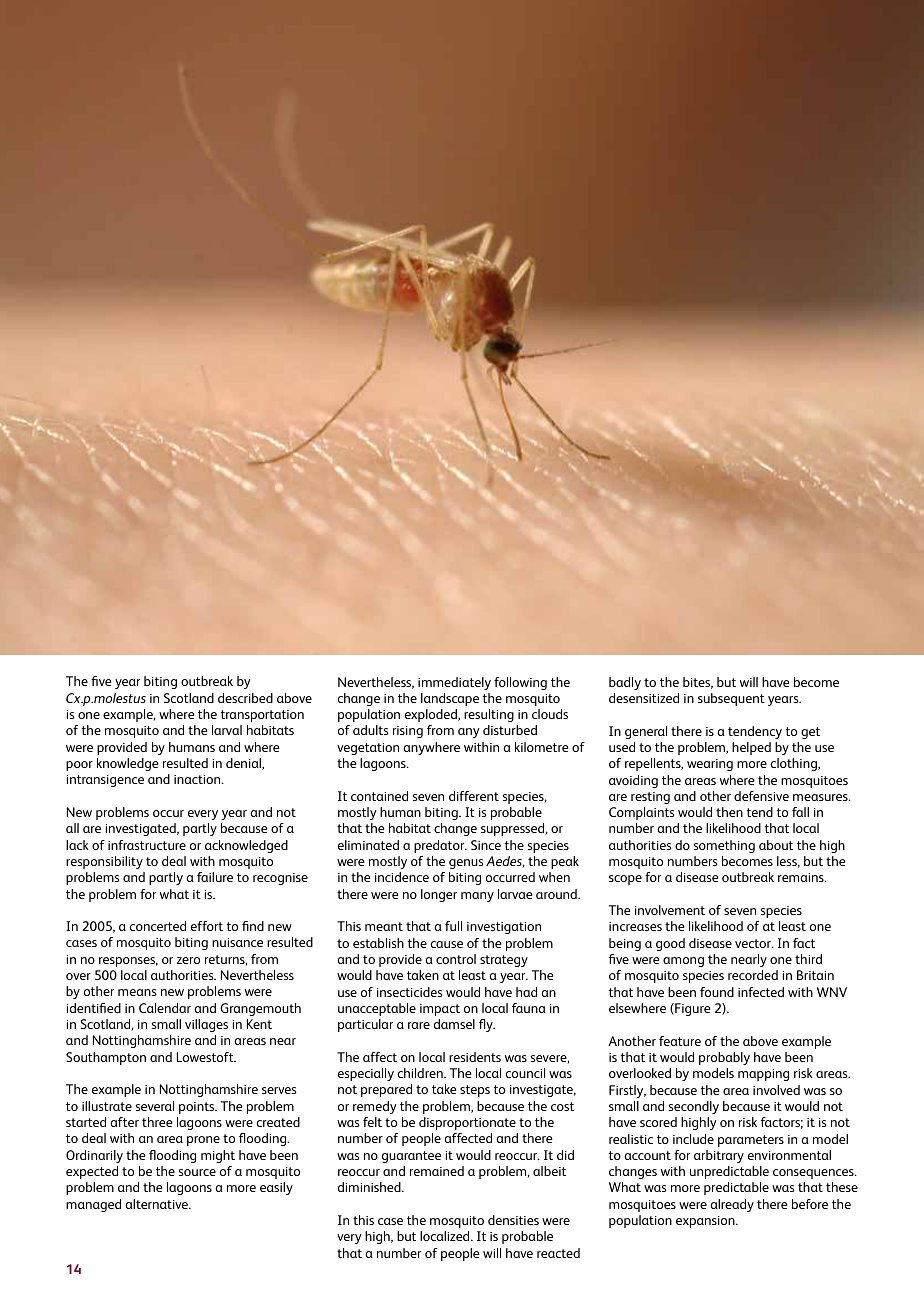 The height and width of the image is (1308, 924). Describe the element at coordinates (776, 1090) in the image. I see `involved` at that location.
